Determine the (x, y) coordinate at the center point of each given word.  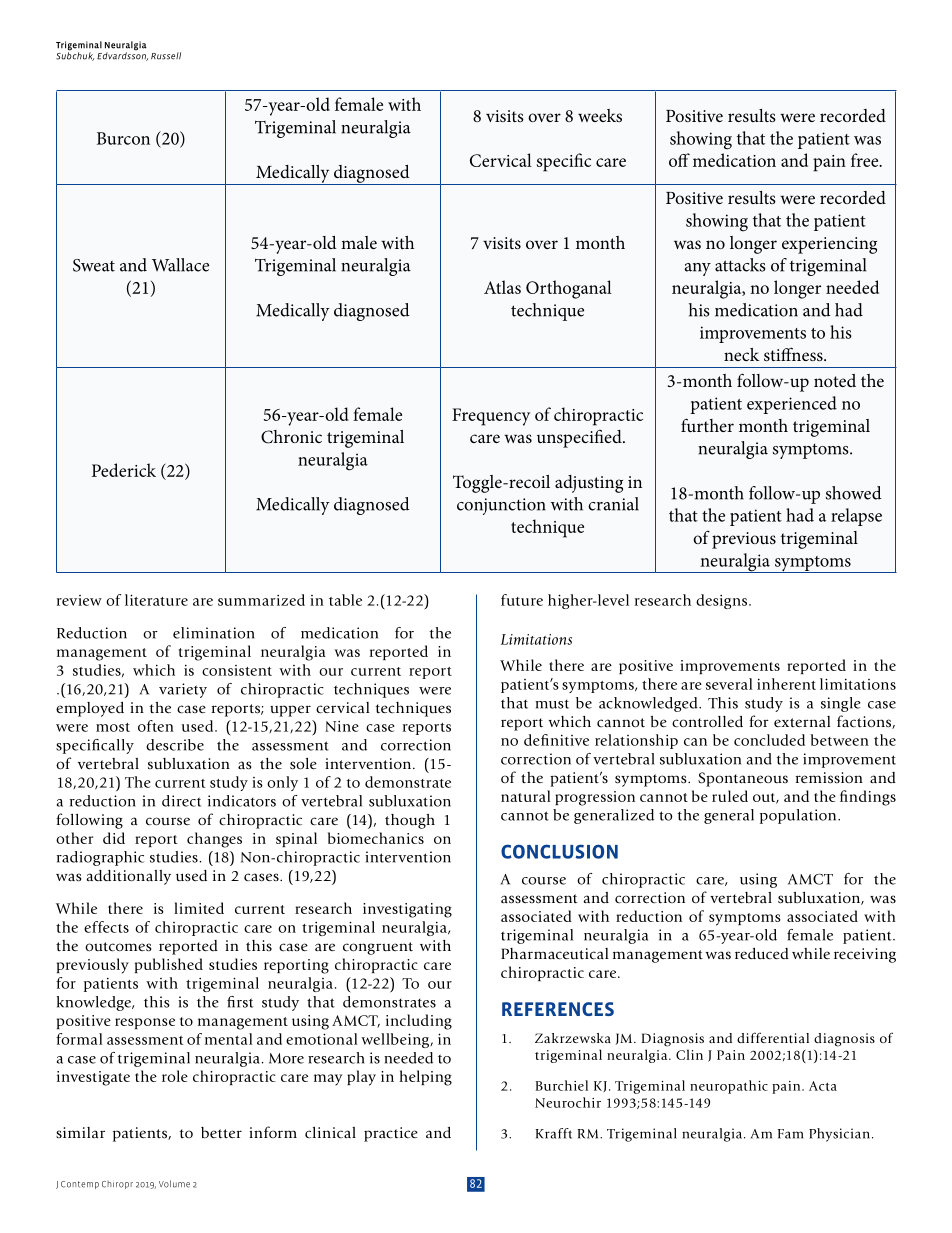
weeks (600, 115)
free (866, 160)
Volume (174, 1184)
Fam (791, 1134)
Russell (166, 56)
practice (391, 1134)
